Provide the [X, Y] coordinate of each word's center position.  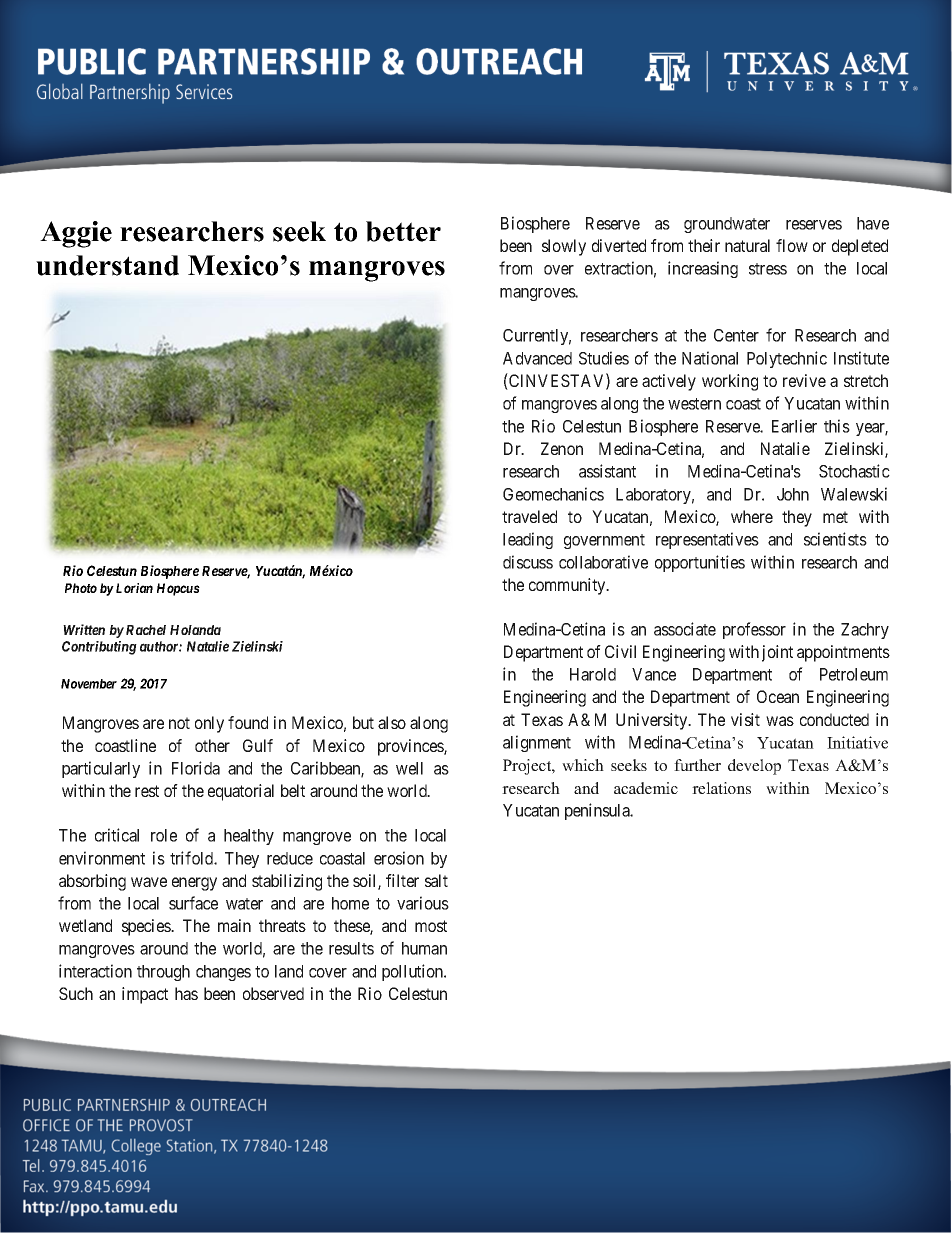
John [793, 494]
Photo [81, 588]
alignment [537, 743]
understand [107, 265]
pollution [414, 972]
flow [792, 245]
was [780, 721]
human [424, 948]
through [163, 973]
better [403, 231]
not [179, 723]
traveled [529, 516]
